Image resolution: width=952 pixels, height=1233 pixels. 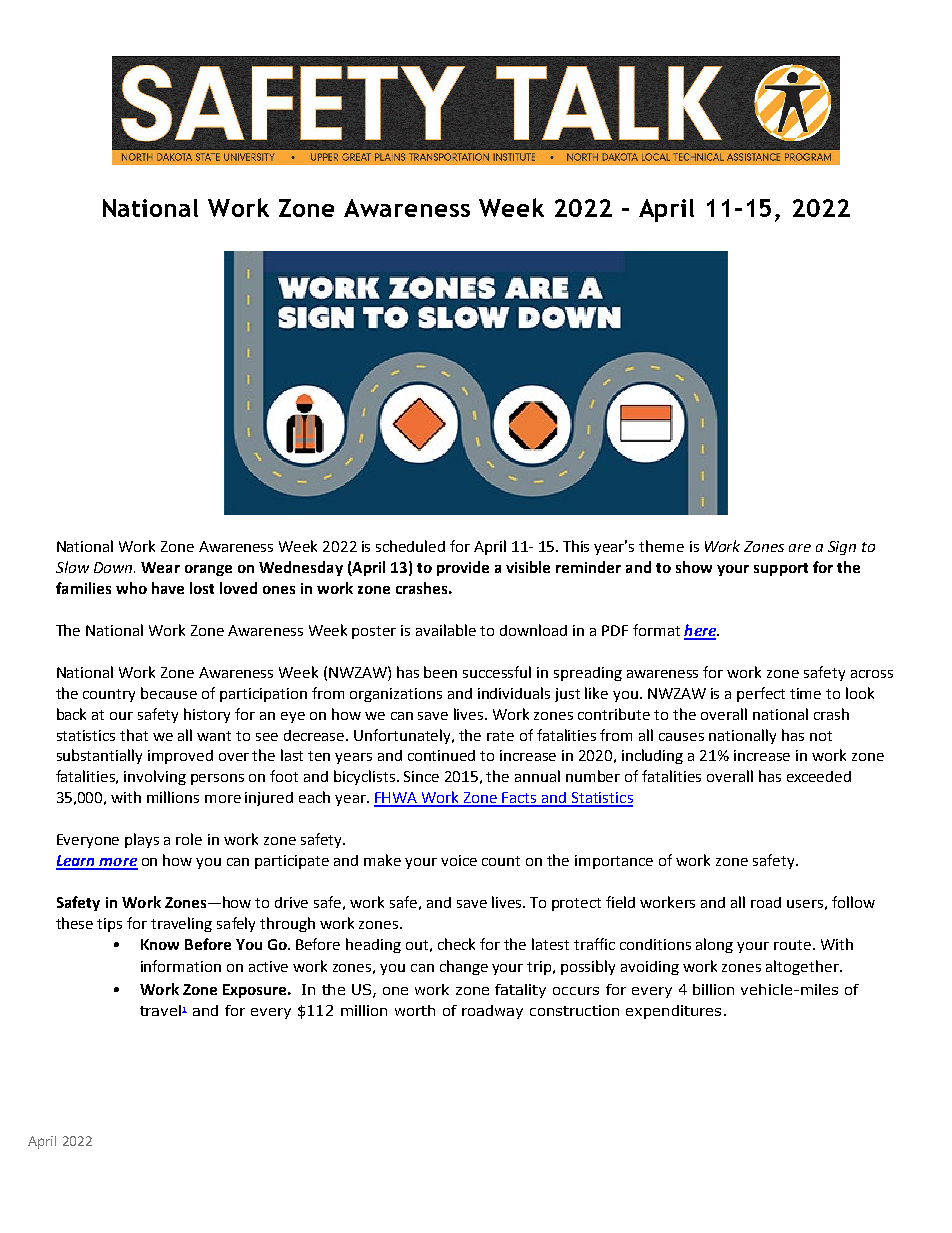 What do you see at coordinates (142, 840) in the image?
I see `plays` at bounding box center [142, 840].
